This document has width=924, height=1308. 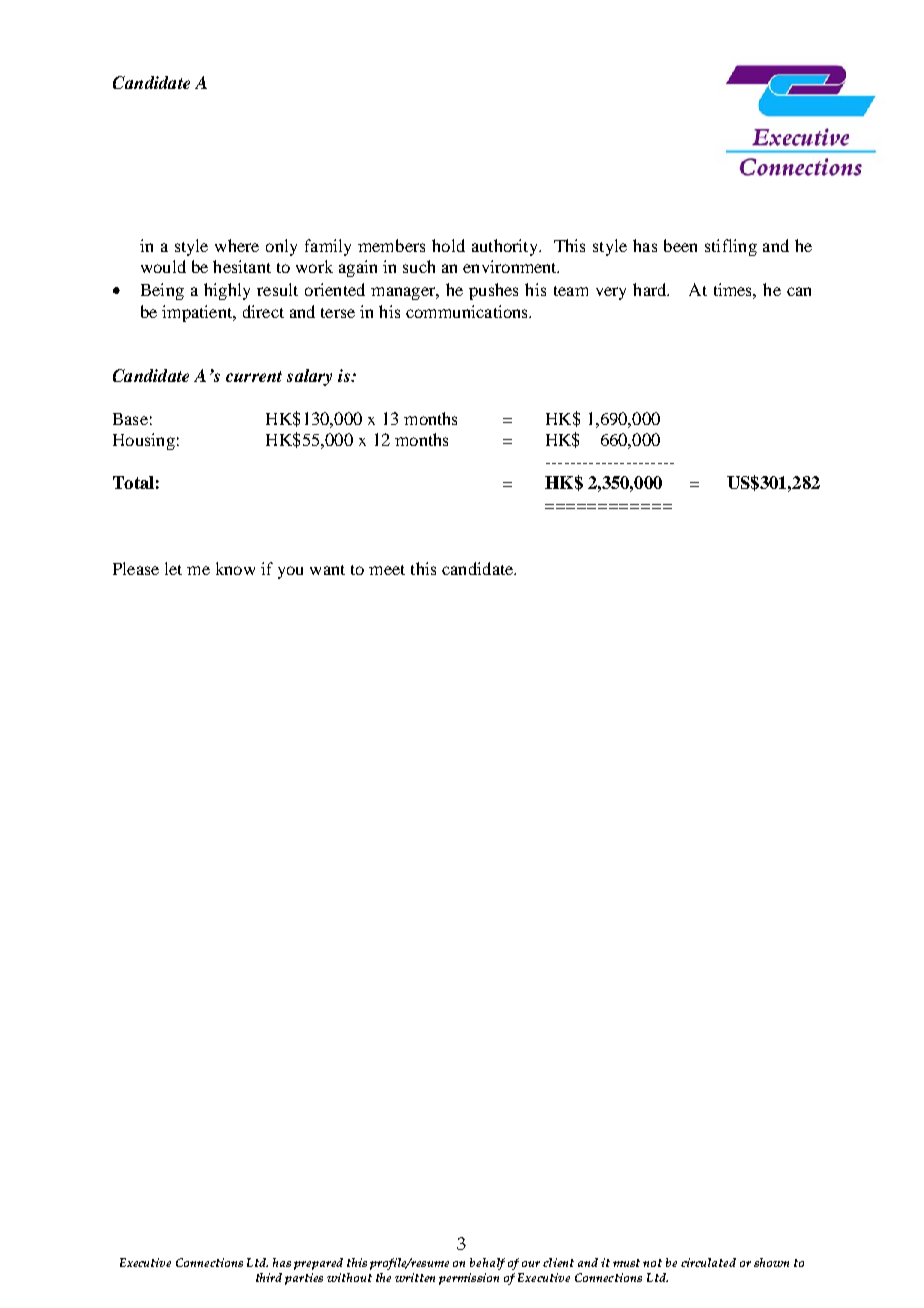 What do you see at coordinates (327, 570) in the document?
I see `want` at bounding box center [327, 570].
